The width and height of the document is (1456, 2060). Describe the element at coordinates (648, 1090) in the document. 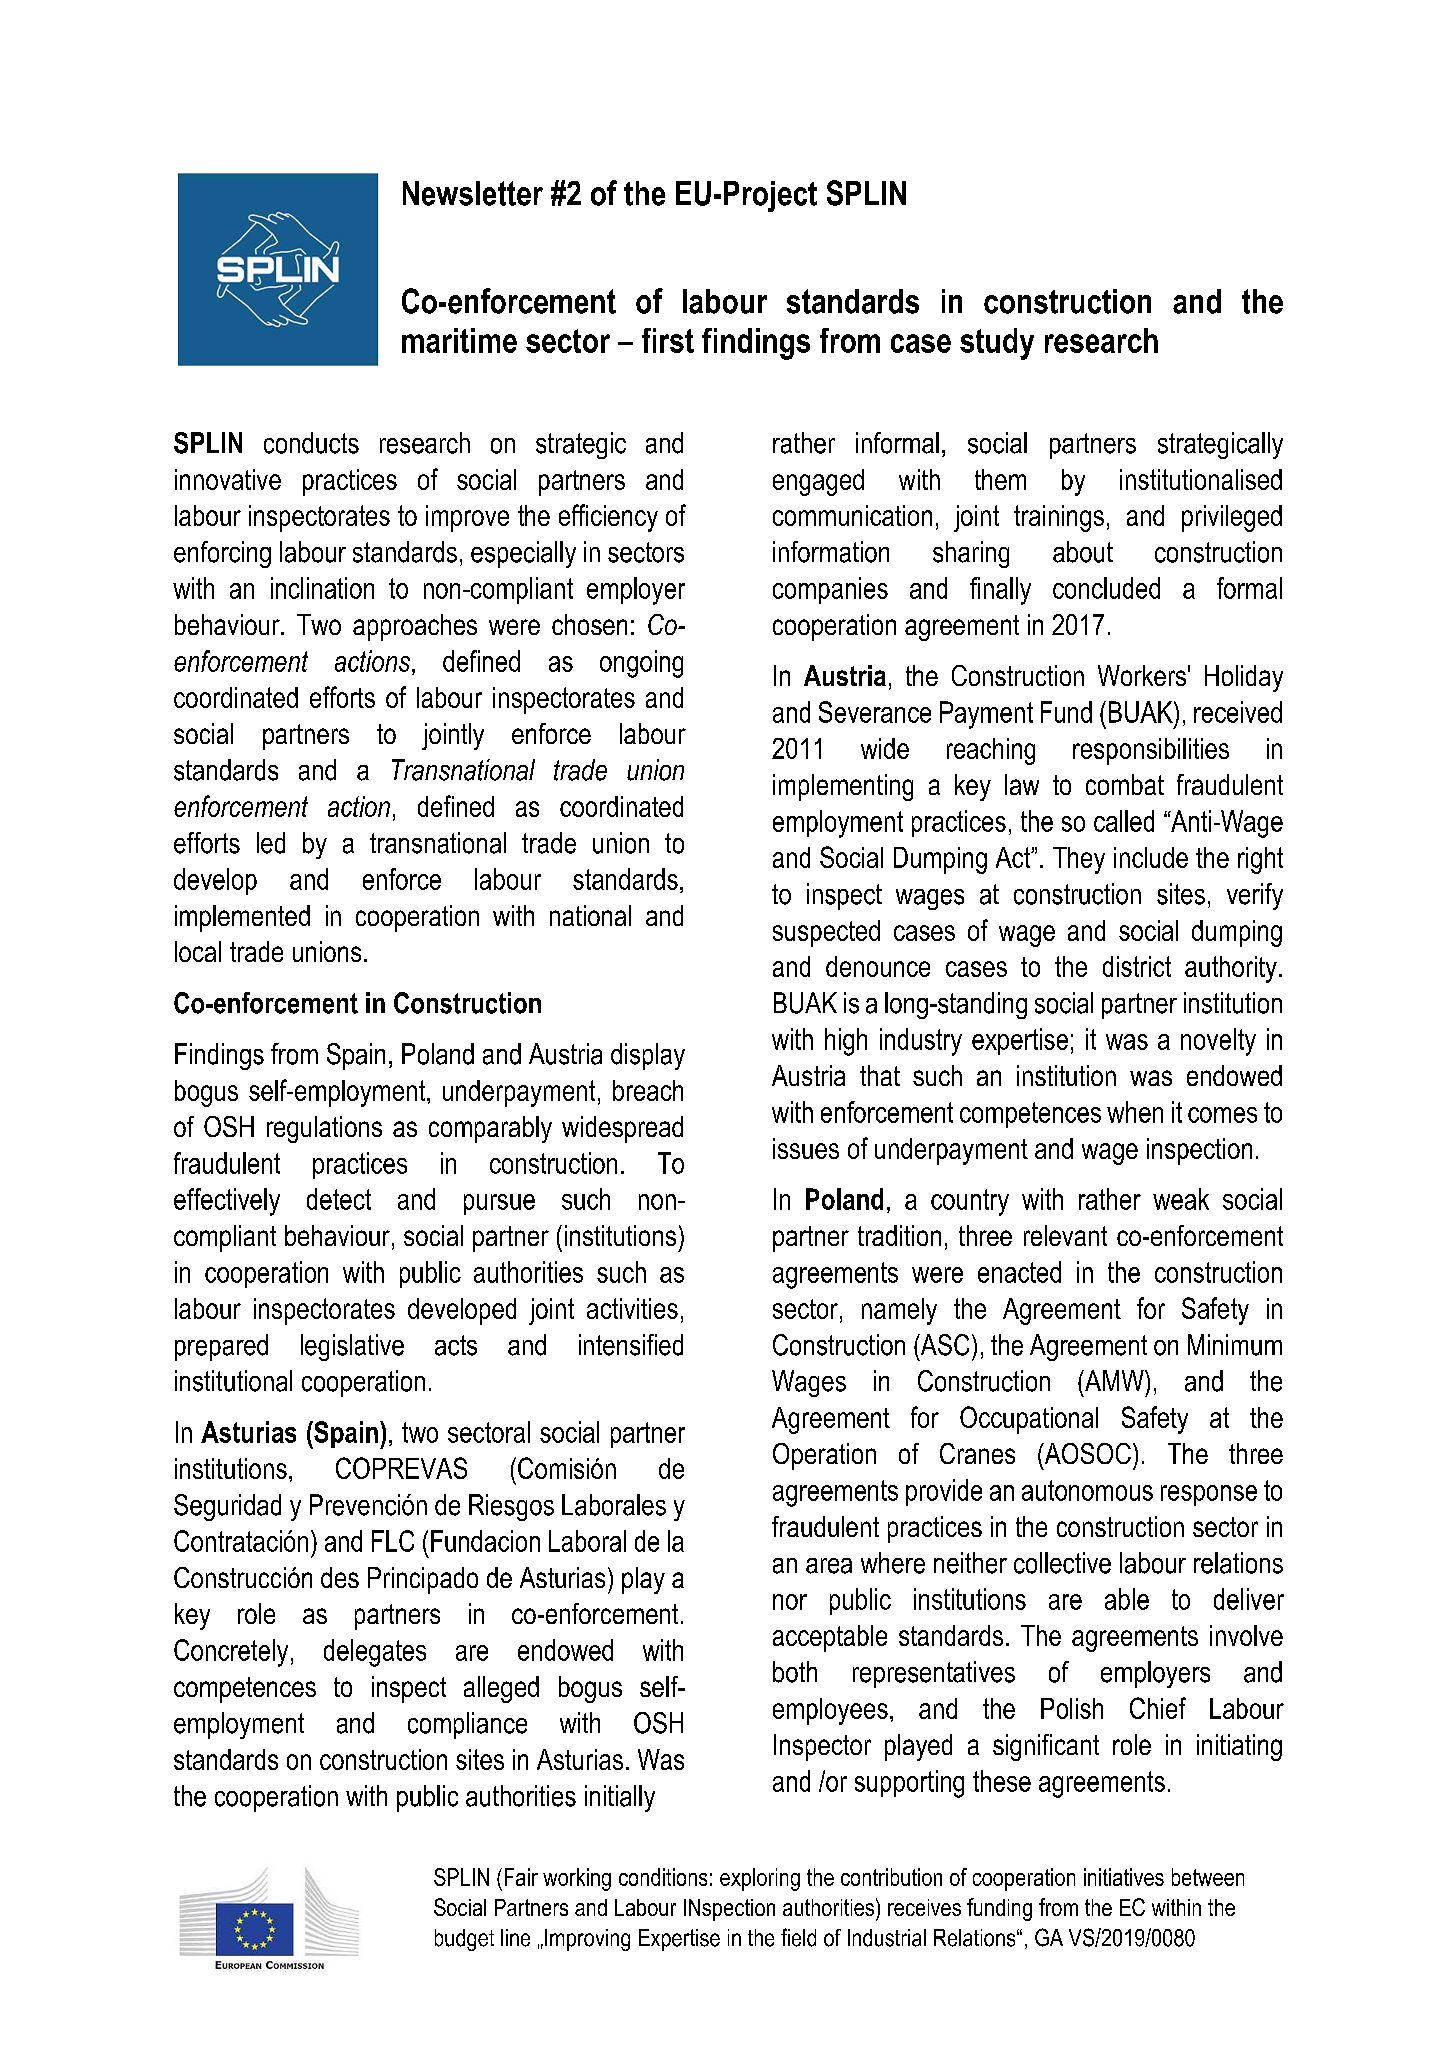

I see `breach` at that location.
